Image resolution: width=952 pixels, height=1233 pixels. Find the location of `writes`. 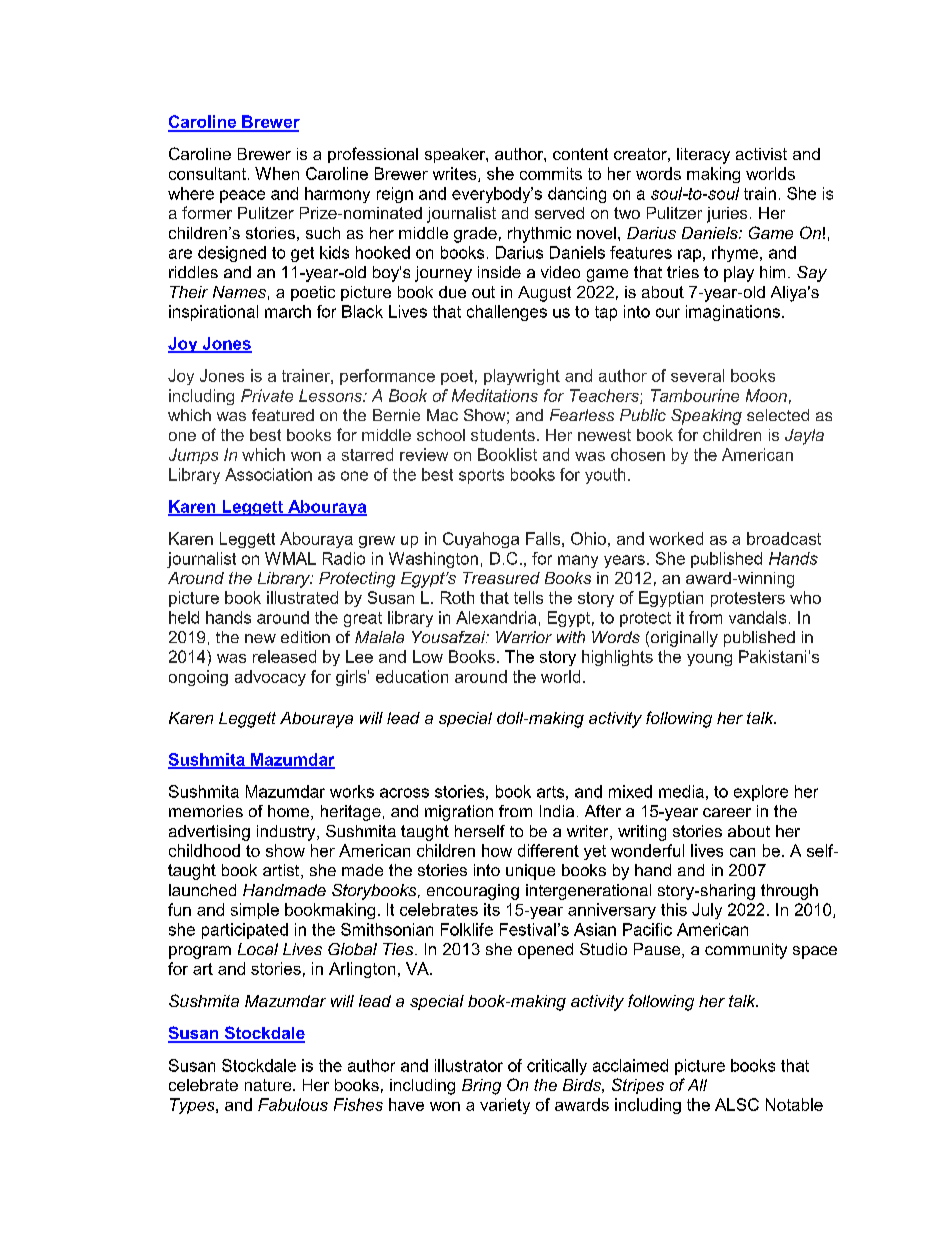

writes is located at coordinates (456, 174).
